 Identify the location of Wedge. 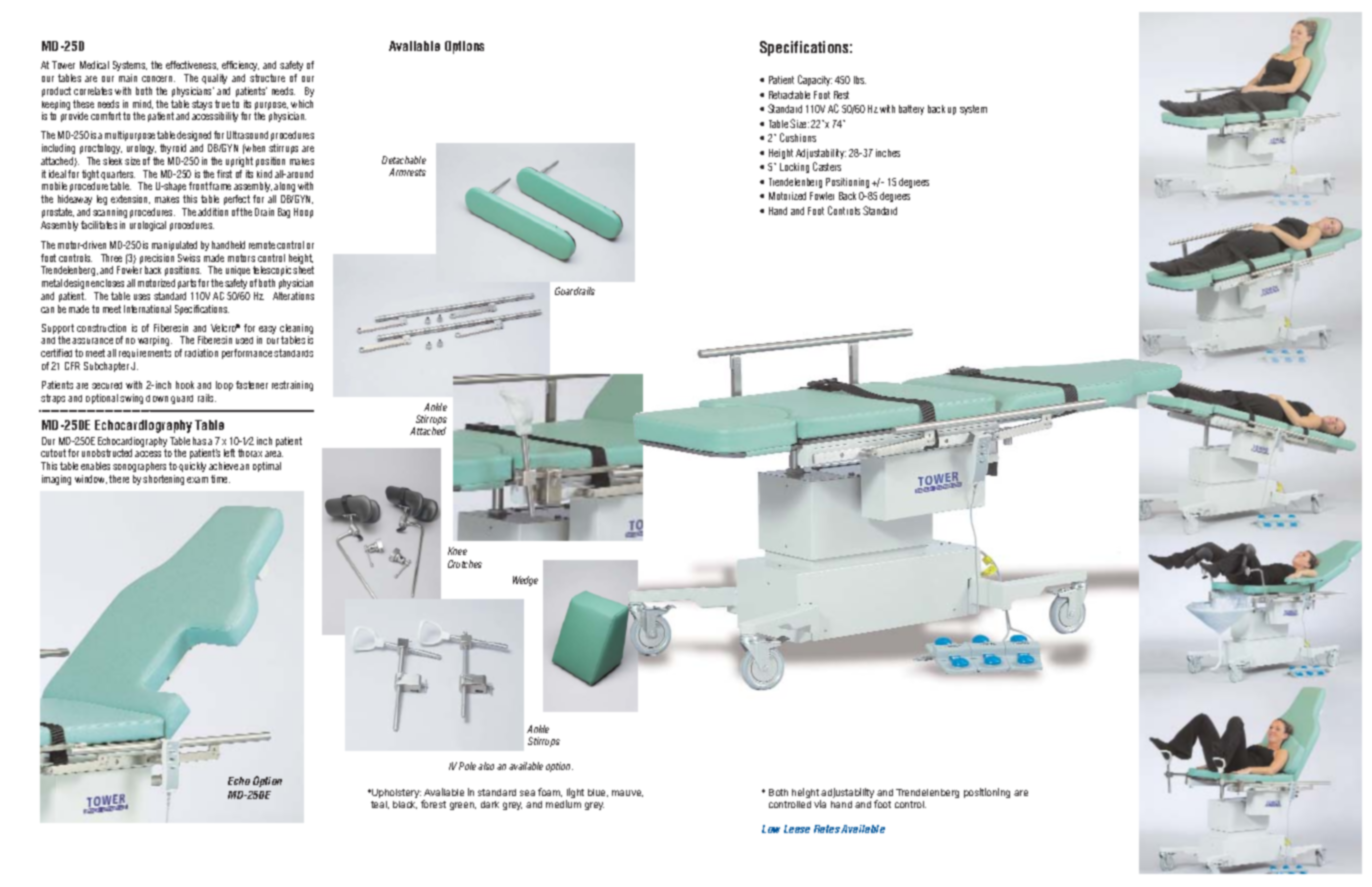
(525, 581).
